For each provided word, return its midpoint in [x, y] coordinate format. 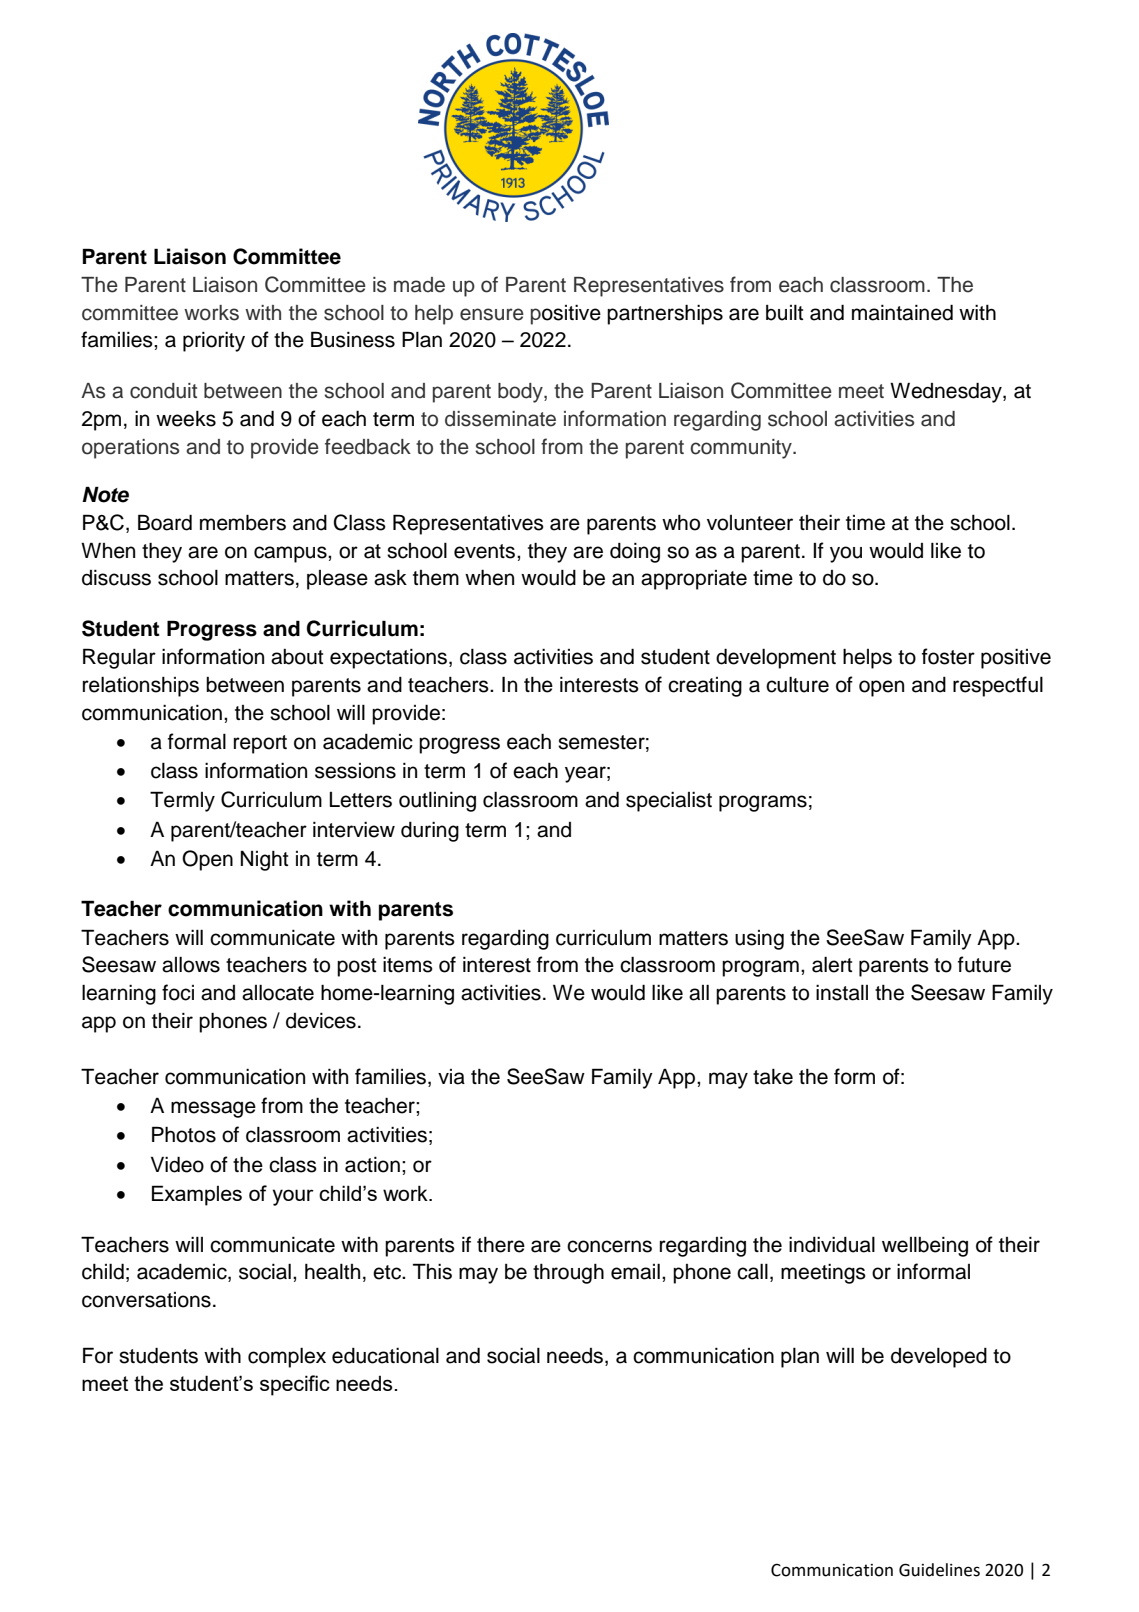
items [408, 965]
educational [385, 1356]
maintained [902, 313]
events [484, 551]
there [501, 1245]
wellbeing [925, 1247]
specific [295, 1385]
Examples [197, 1195]
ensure [492, 314]
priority [214, 342]
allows [191, 965]
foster [948, 656]
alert [832, 965]
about [297, 657]
